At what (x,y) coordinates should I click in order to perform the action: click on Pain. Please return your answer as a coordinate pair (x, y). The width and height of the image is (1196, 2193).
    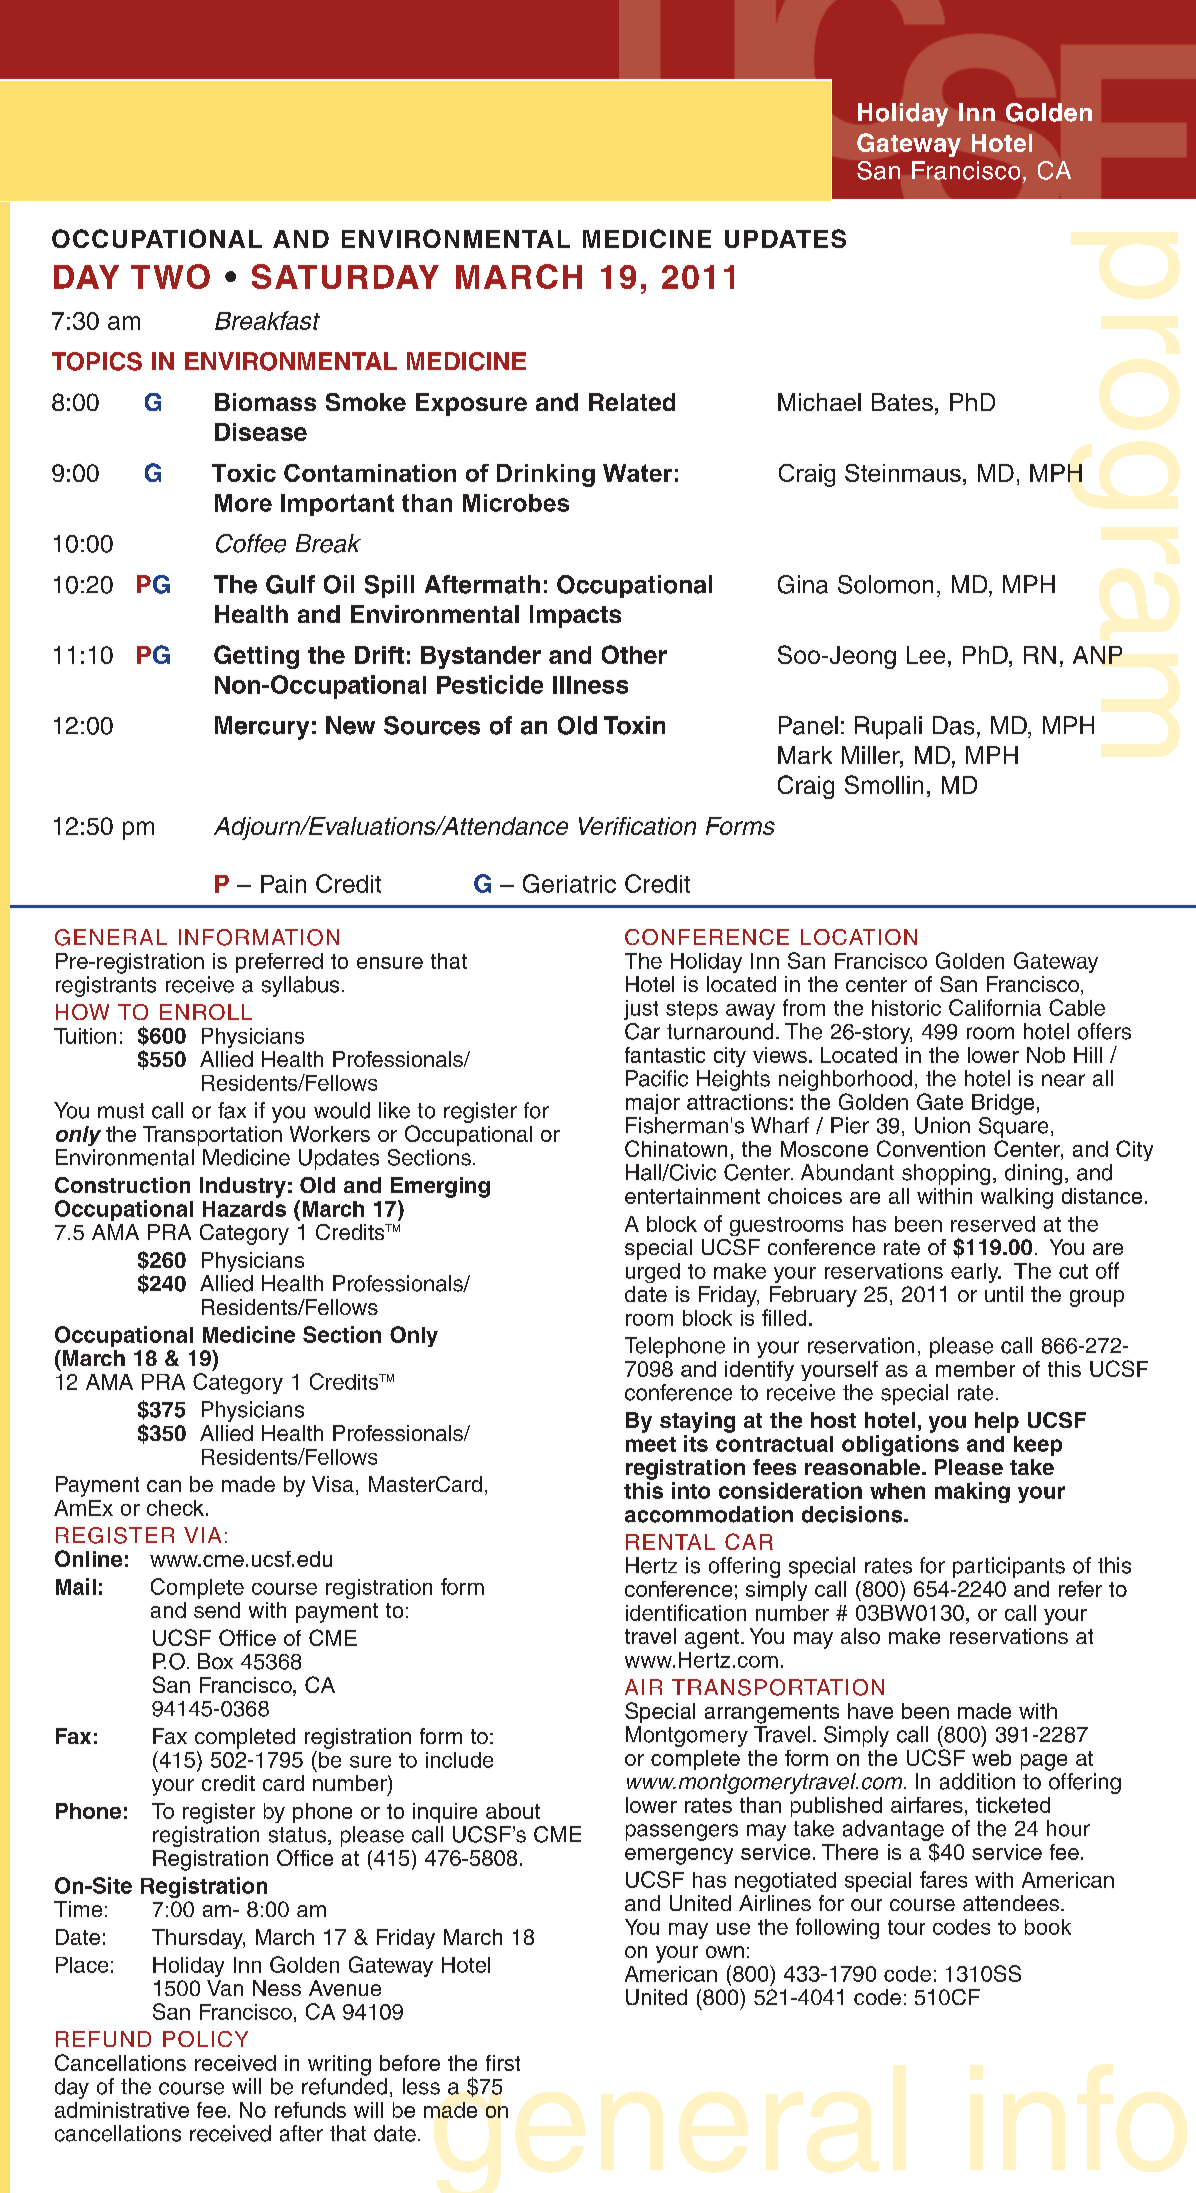
    Looking at the image, I should click on (283, 884).
